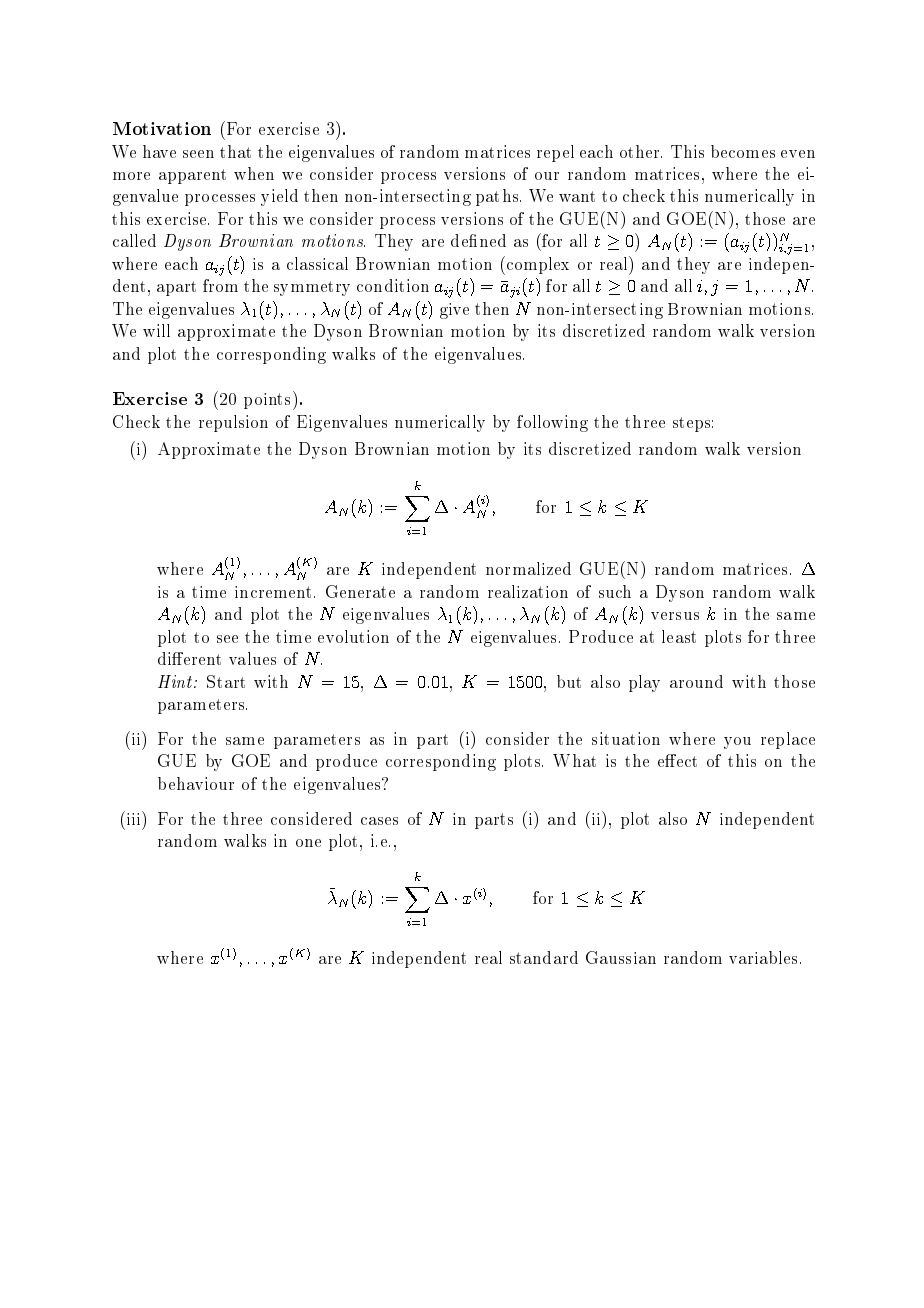 The height and width of the document is (1308, 924). Describe the element at coordinates (198, 154) in the document. I see `seen` at that location.
